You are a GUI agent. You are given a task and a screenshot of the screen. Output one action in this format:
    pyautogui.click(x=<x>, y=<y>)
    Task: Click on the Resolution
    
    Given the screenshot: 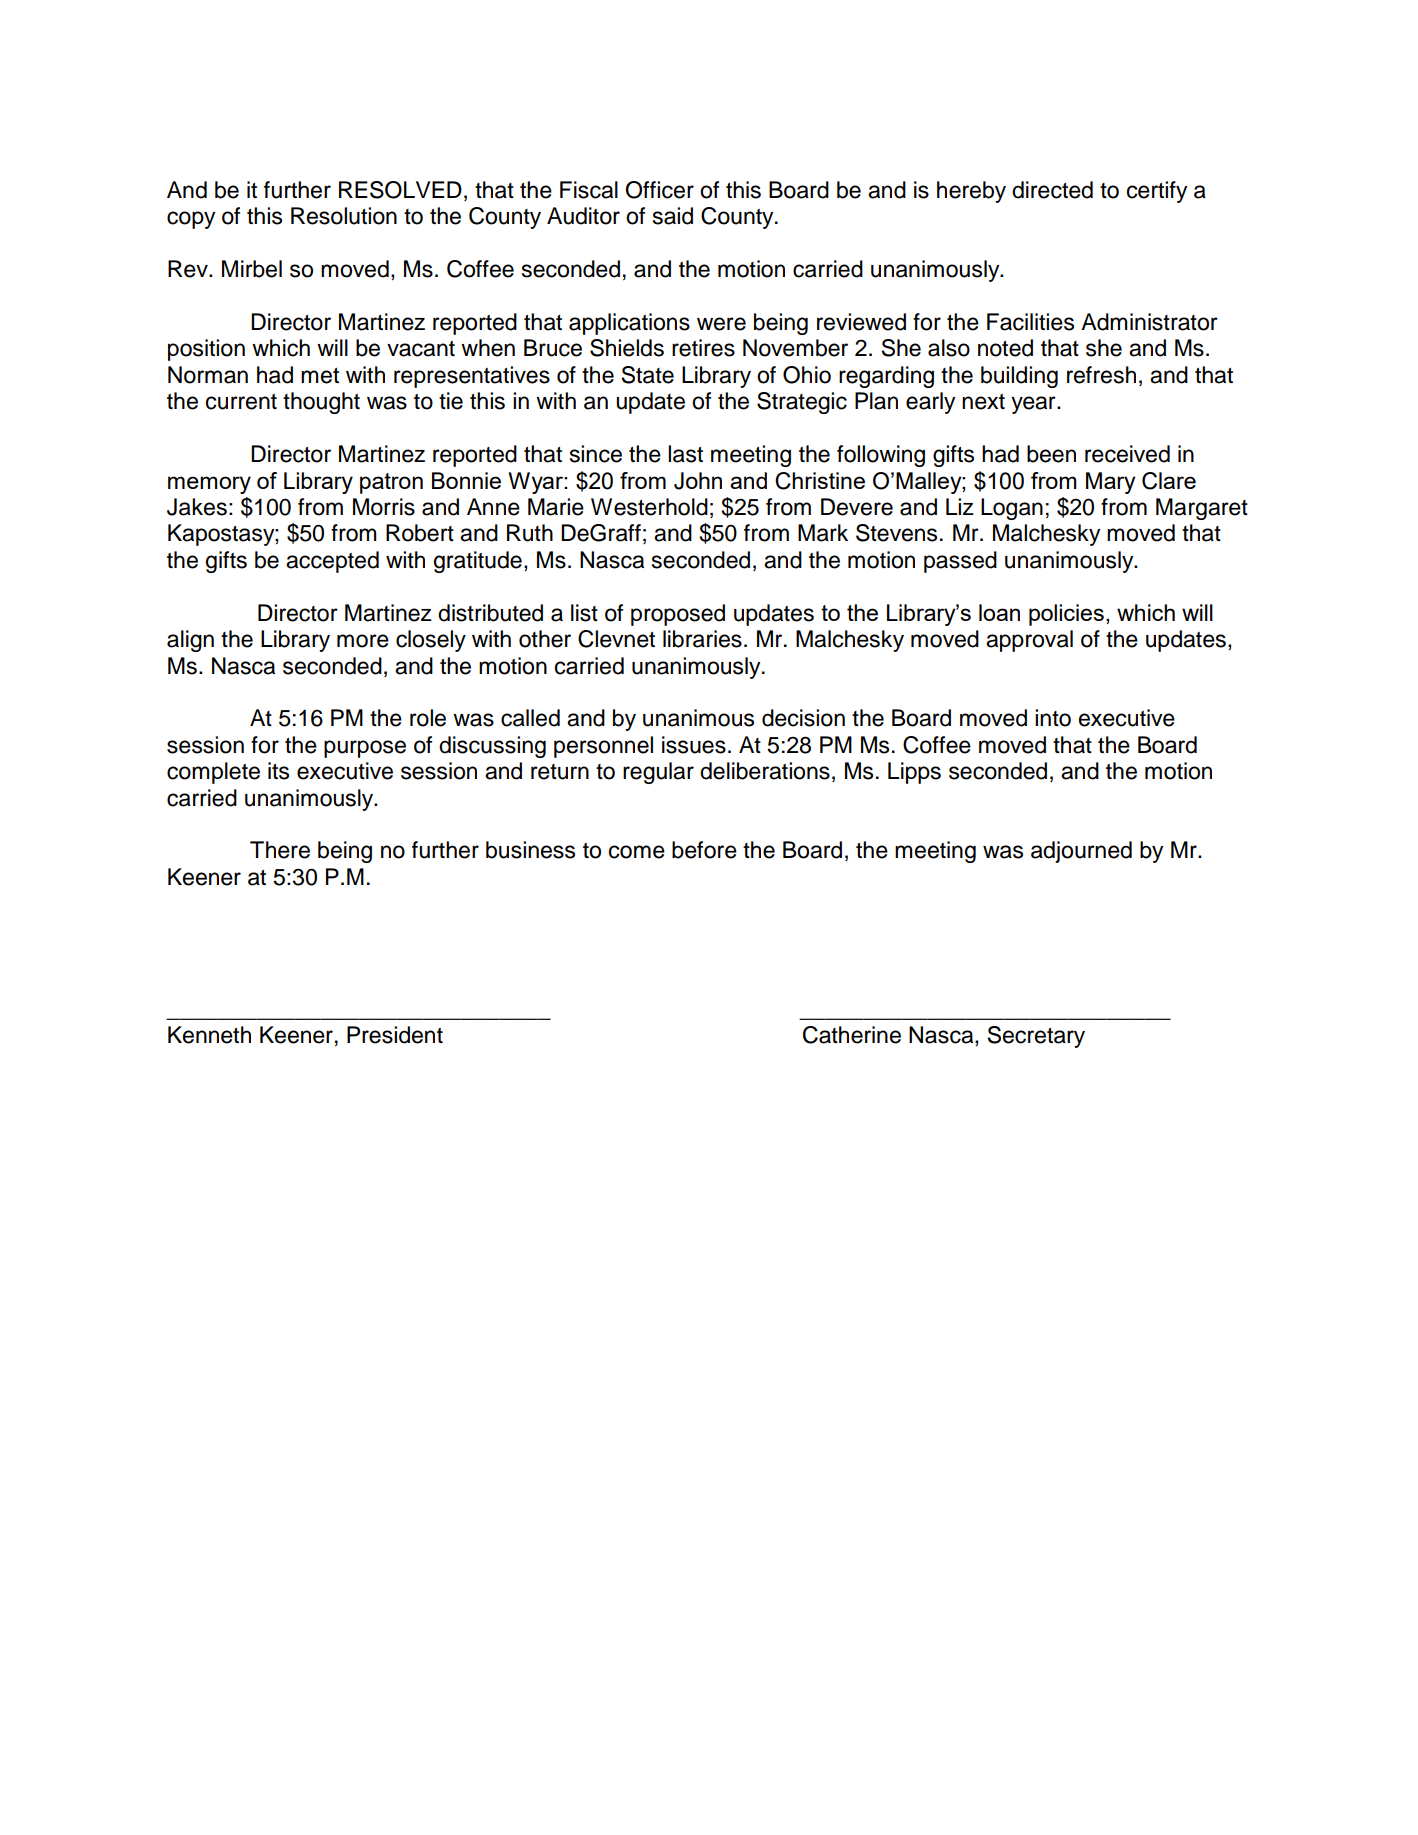 What is the action you would take?
    pyautogui.click(x=344, y=216)
